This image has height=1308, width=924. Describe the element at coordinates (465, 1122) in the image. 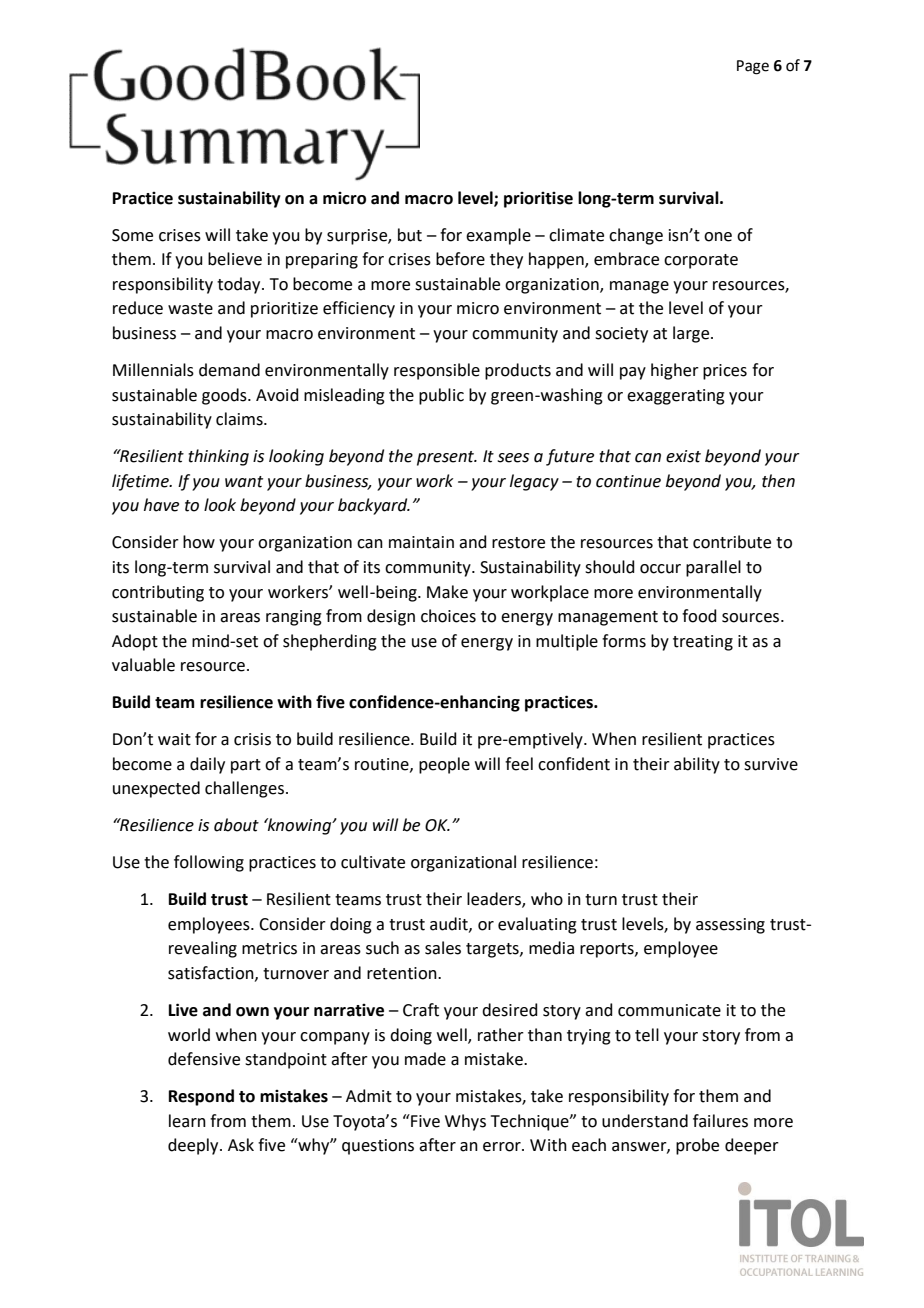

I see `Whys` at that location.
